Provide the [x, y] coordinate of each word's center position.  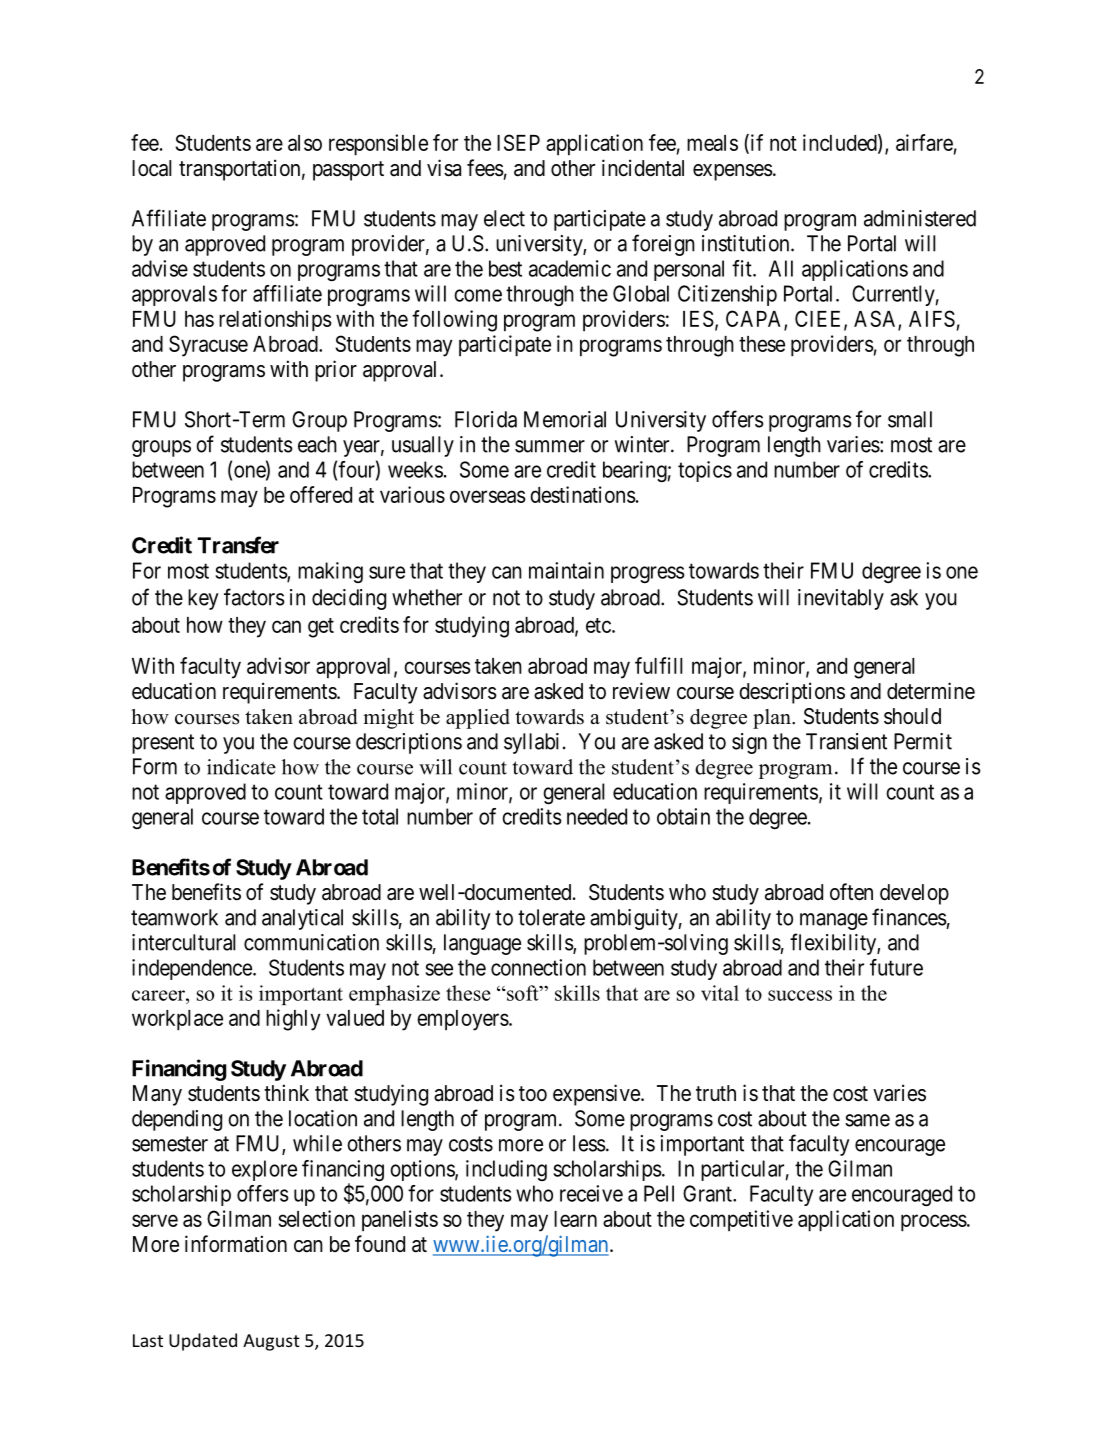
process [934, 1223]
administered [920, 218]
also [305, 143]
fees [485, 168]
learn [575, 1219]
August [271, 1342]
